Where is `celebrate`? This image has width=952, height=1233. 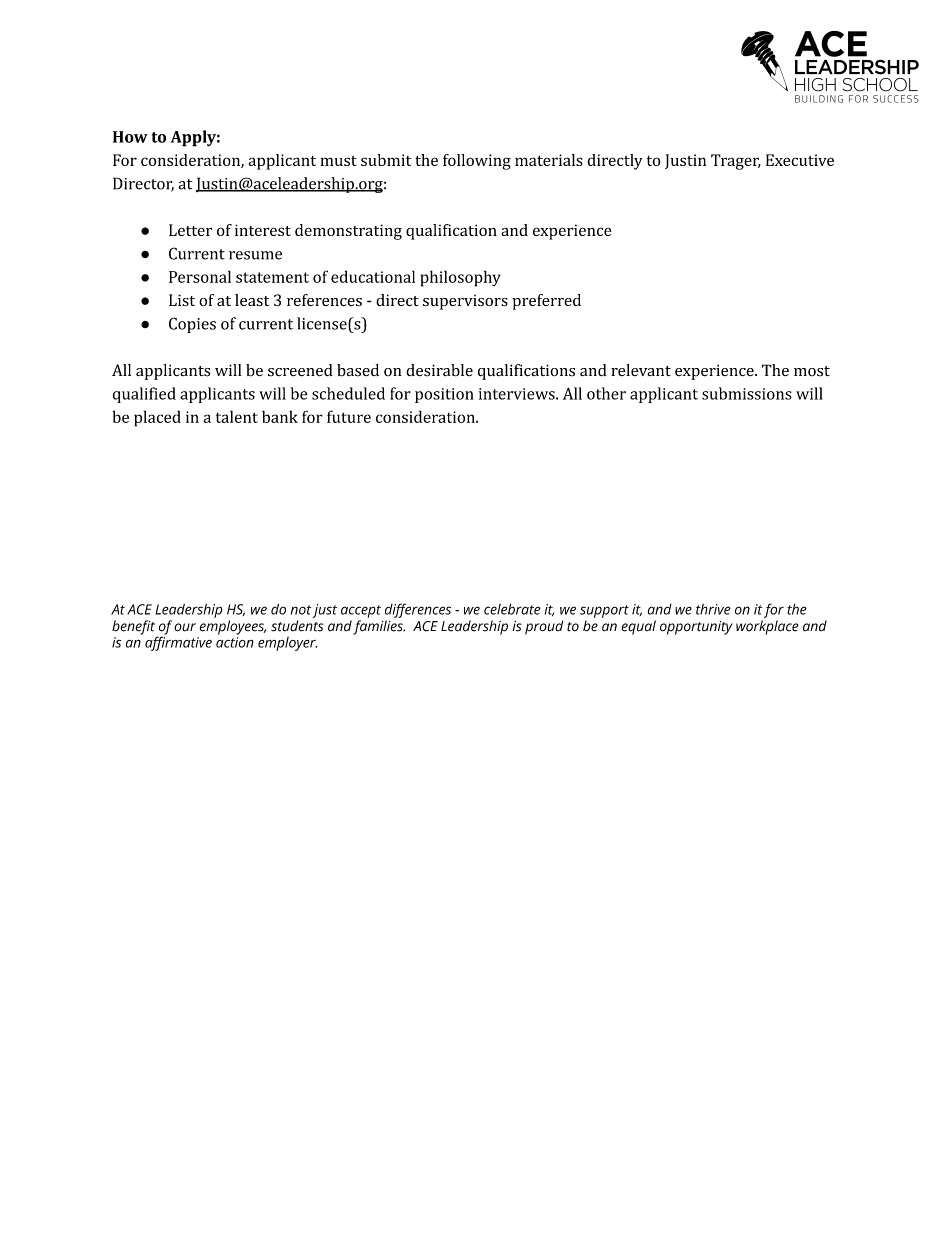 celebrate is located at coordinates (512, 609).
